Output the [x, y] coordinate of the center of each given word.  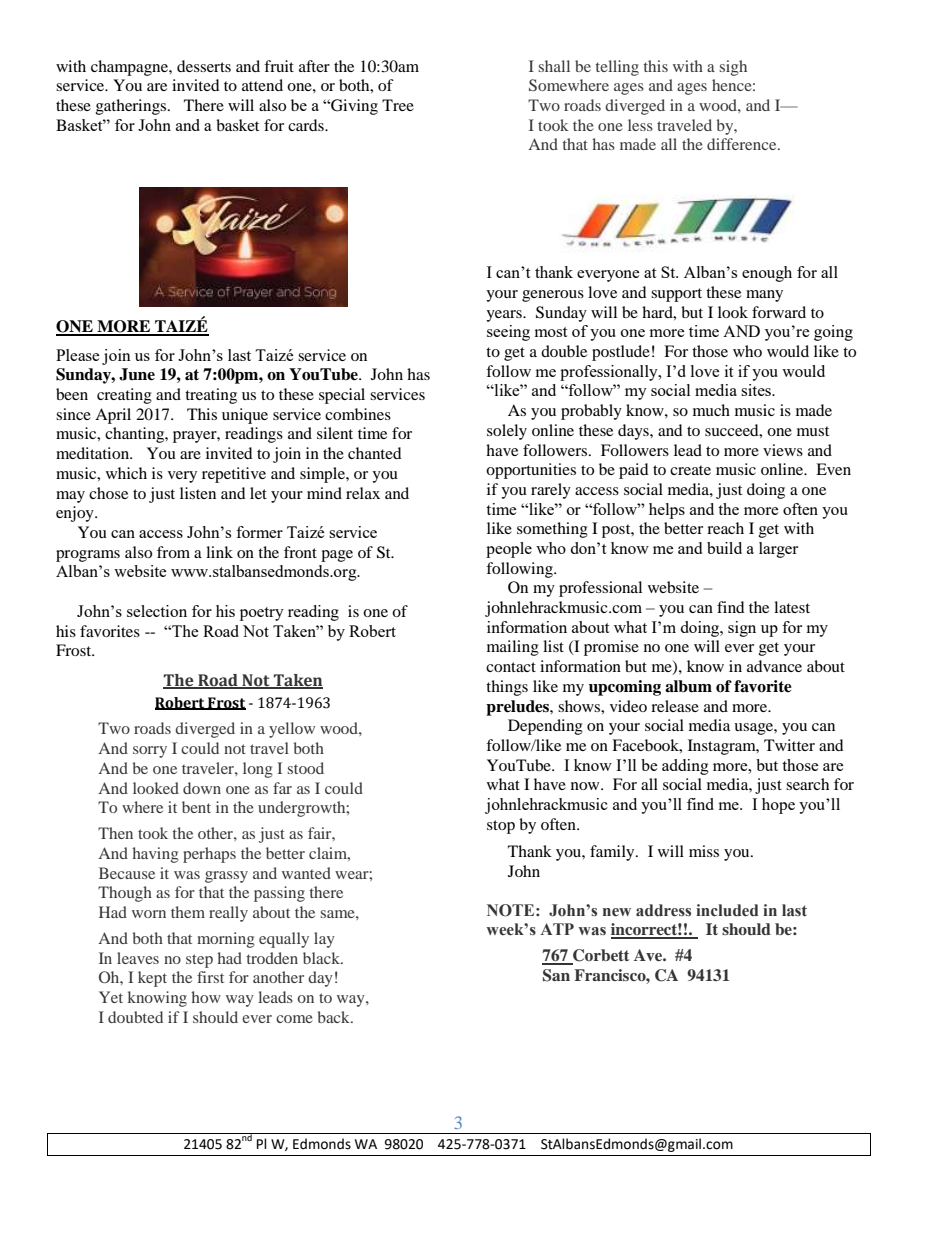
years [505, 316]
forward [779, 312]
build [724, 548]
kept [152, 979]
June [137, 374]
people [509, 550]
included [727, 910]
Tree [398, 105]
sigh [733, 68]
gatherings [132, 107]
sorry [150, 752]
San [556, 975]
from [173, 552]
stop [501, 827]
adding [685, 767]
